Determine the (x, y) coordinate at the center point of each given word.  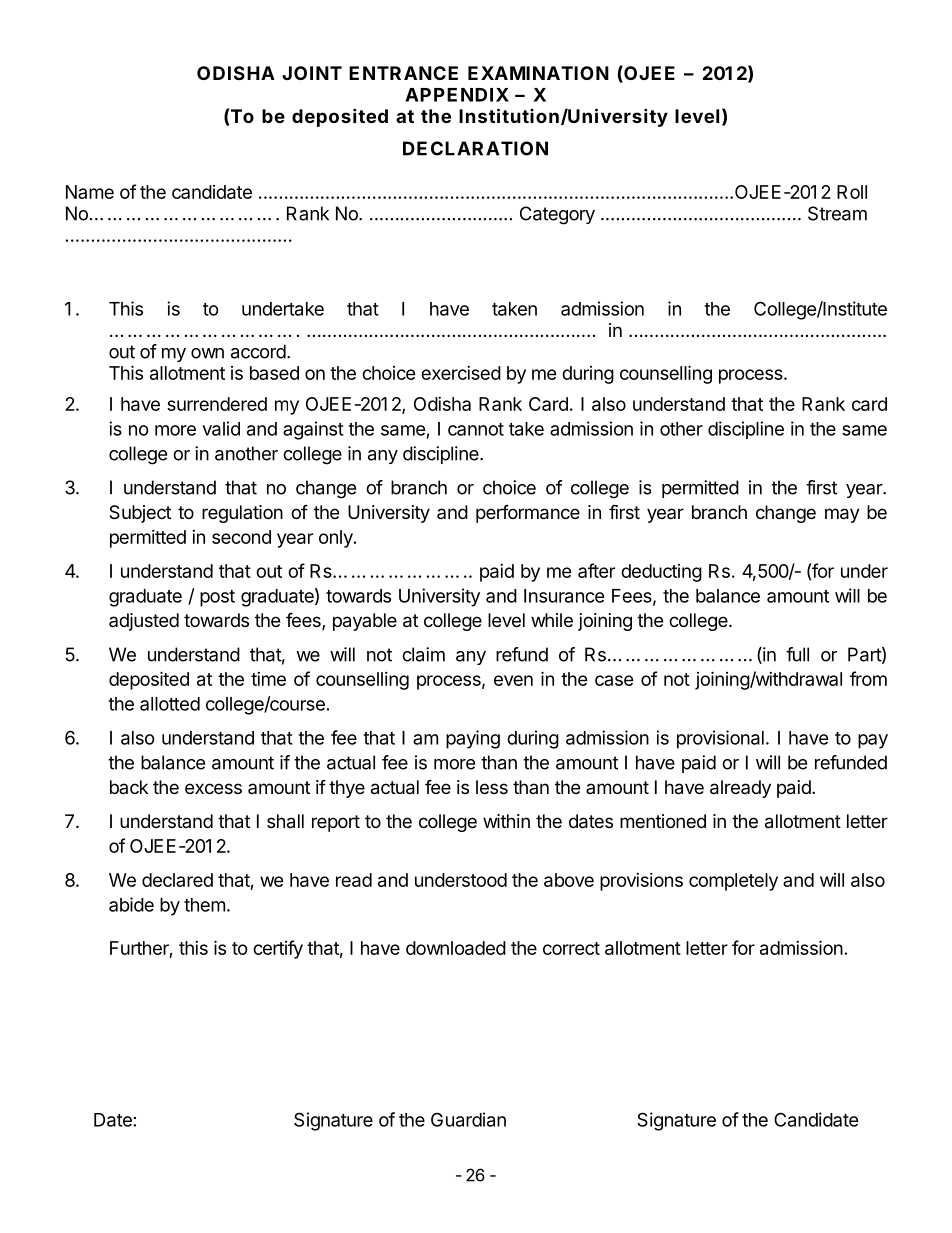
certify (278, 949)
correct (571, 948)
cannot (476, 429)
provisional (720, 739)
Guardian (468, 1119)
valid (221, 428)
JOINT (312, 73)
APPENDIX (457, 95)
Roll (852, 192)
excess (213, 788)
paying (473, 739)
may (842, 515)
